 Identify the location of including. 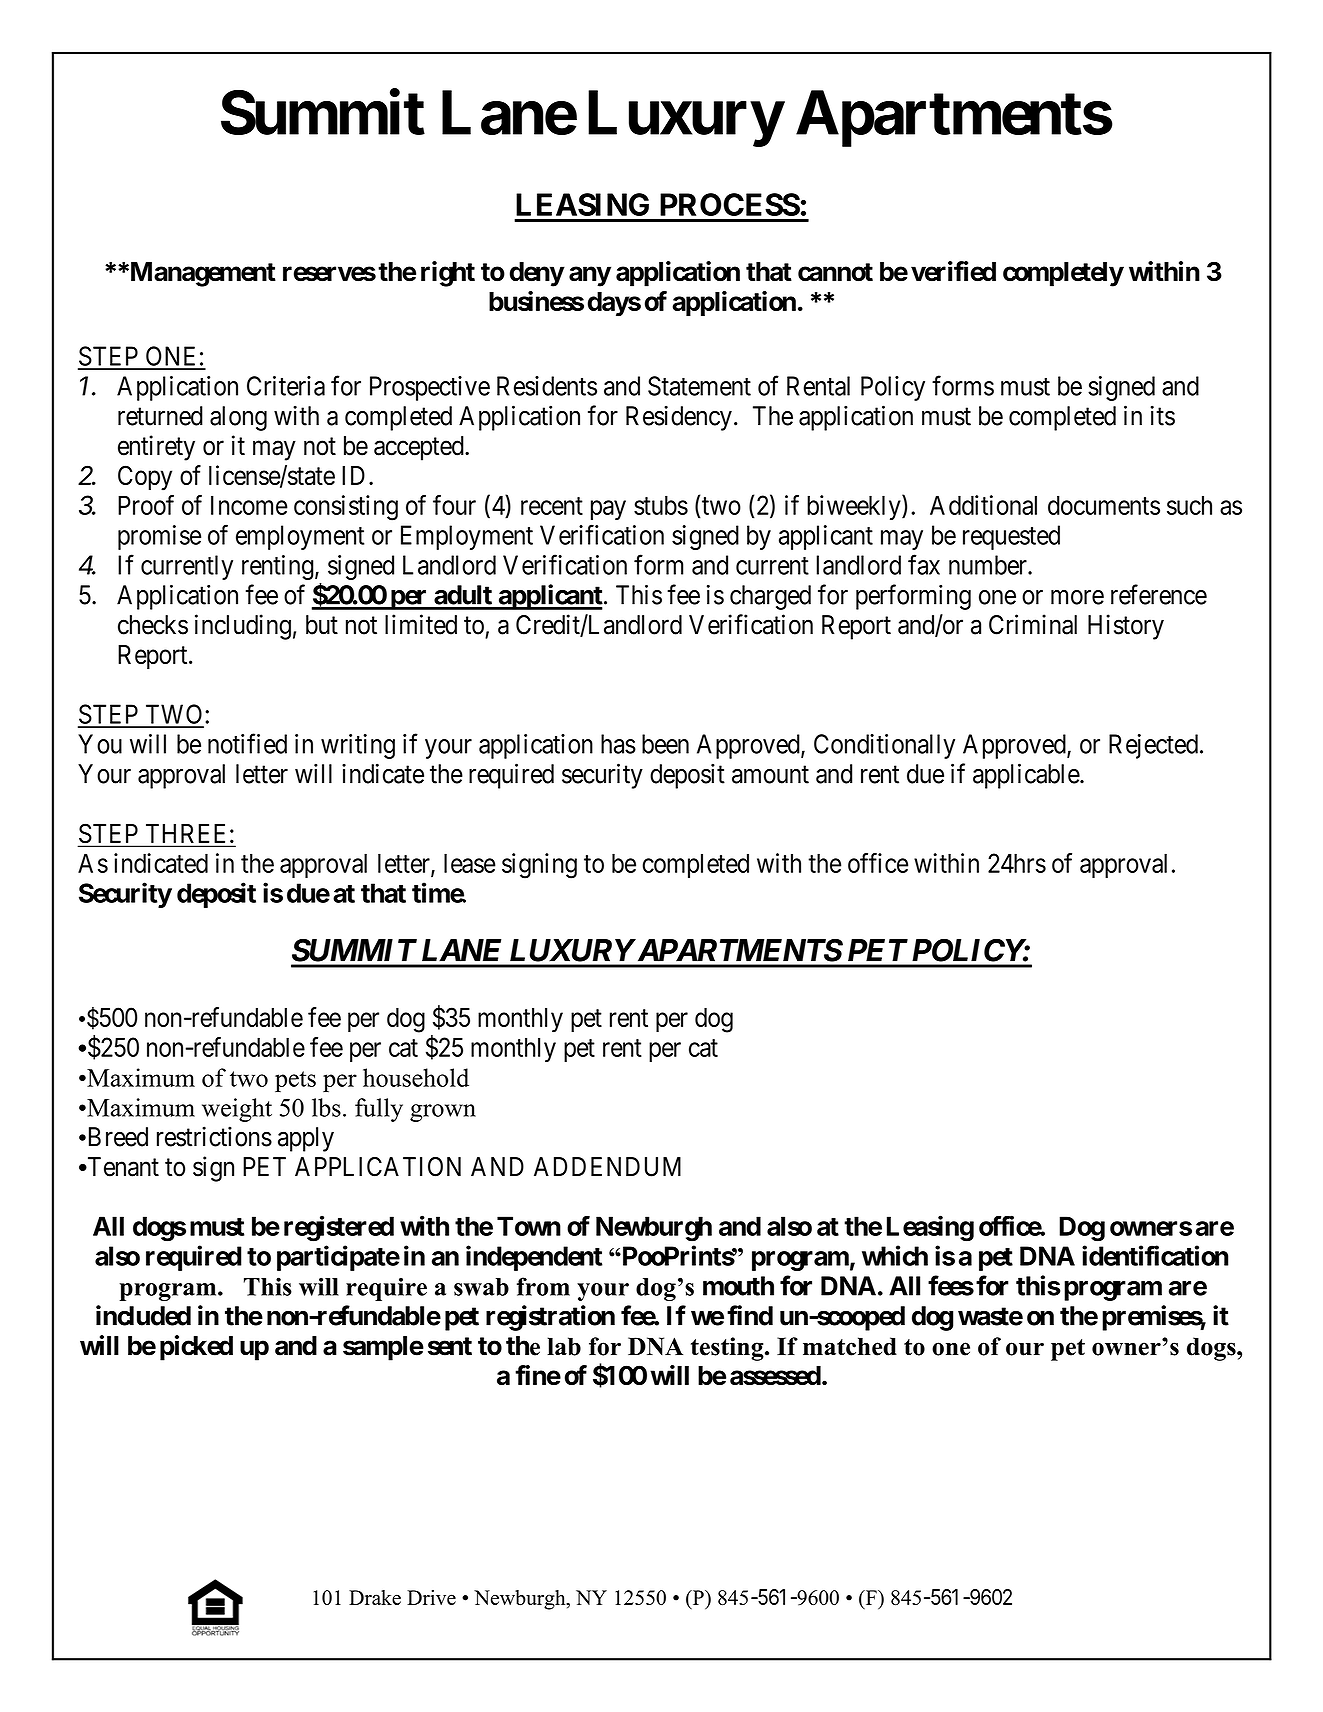
(243, 627).
